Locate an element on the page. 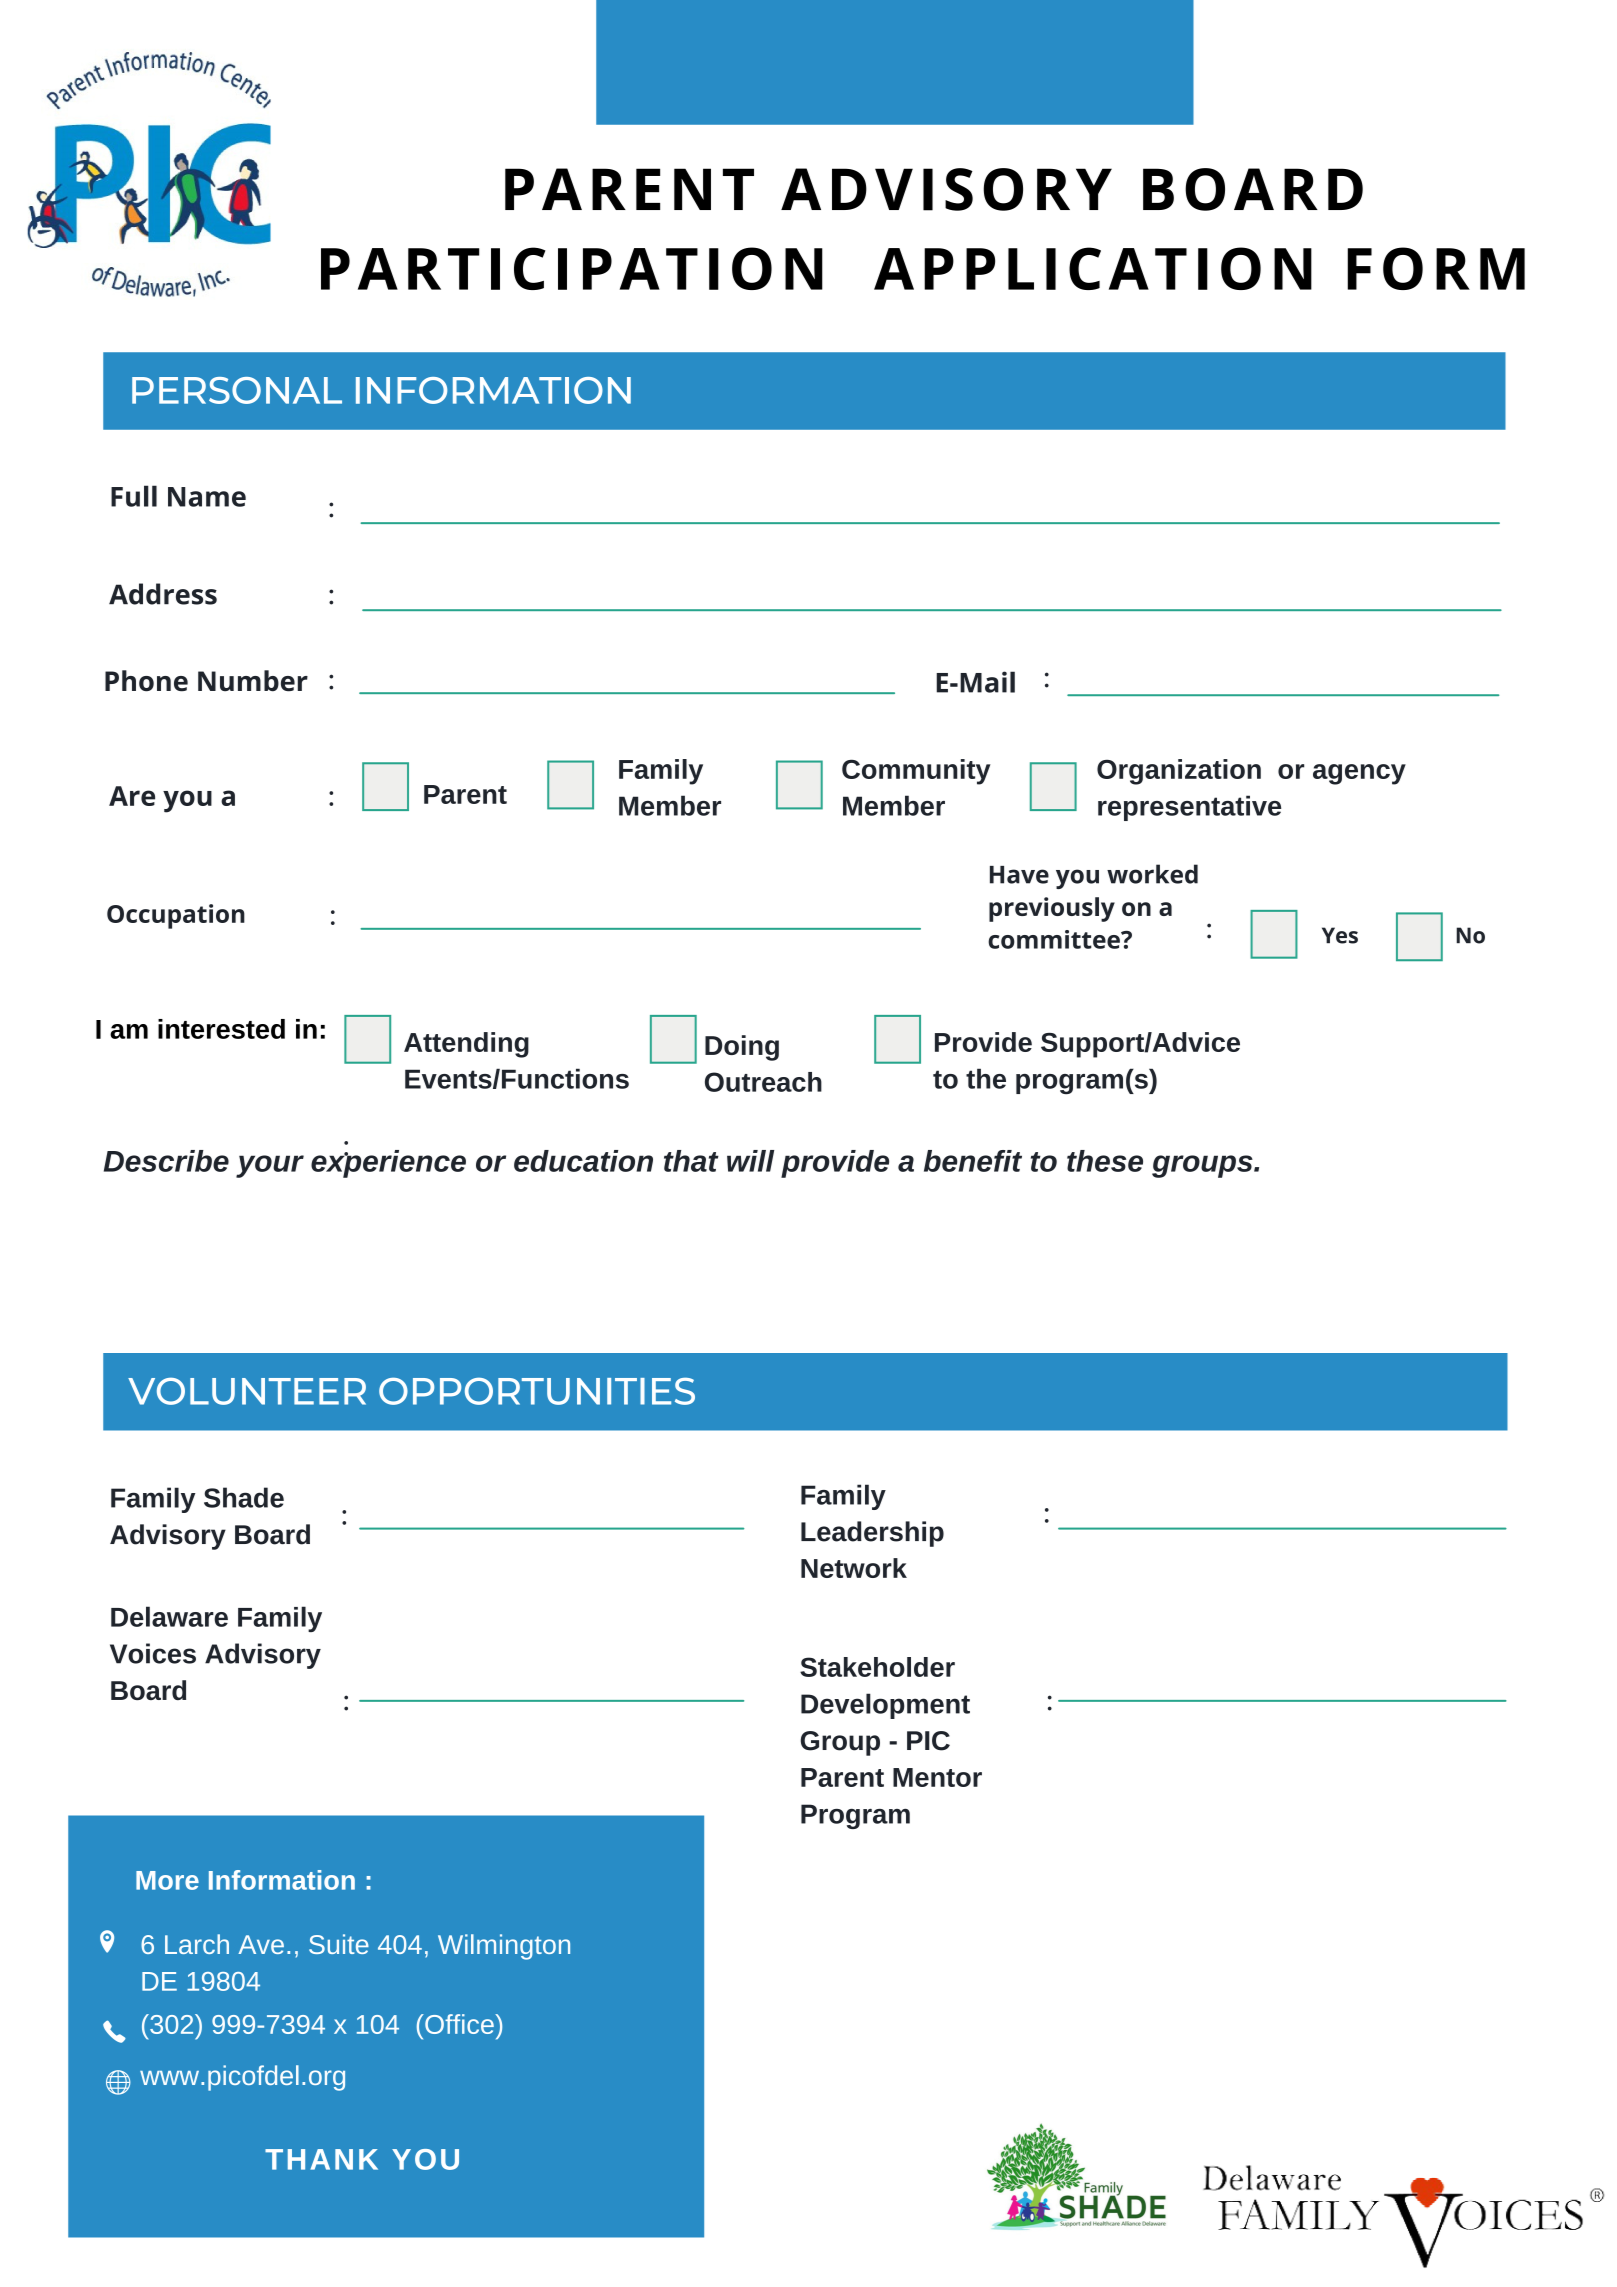 The height and width of the page is (2287, 1617). PERSONAL is located at coordinates (237, 390).
